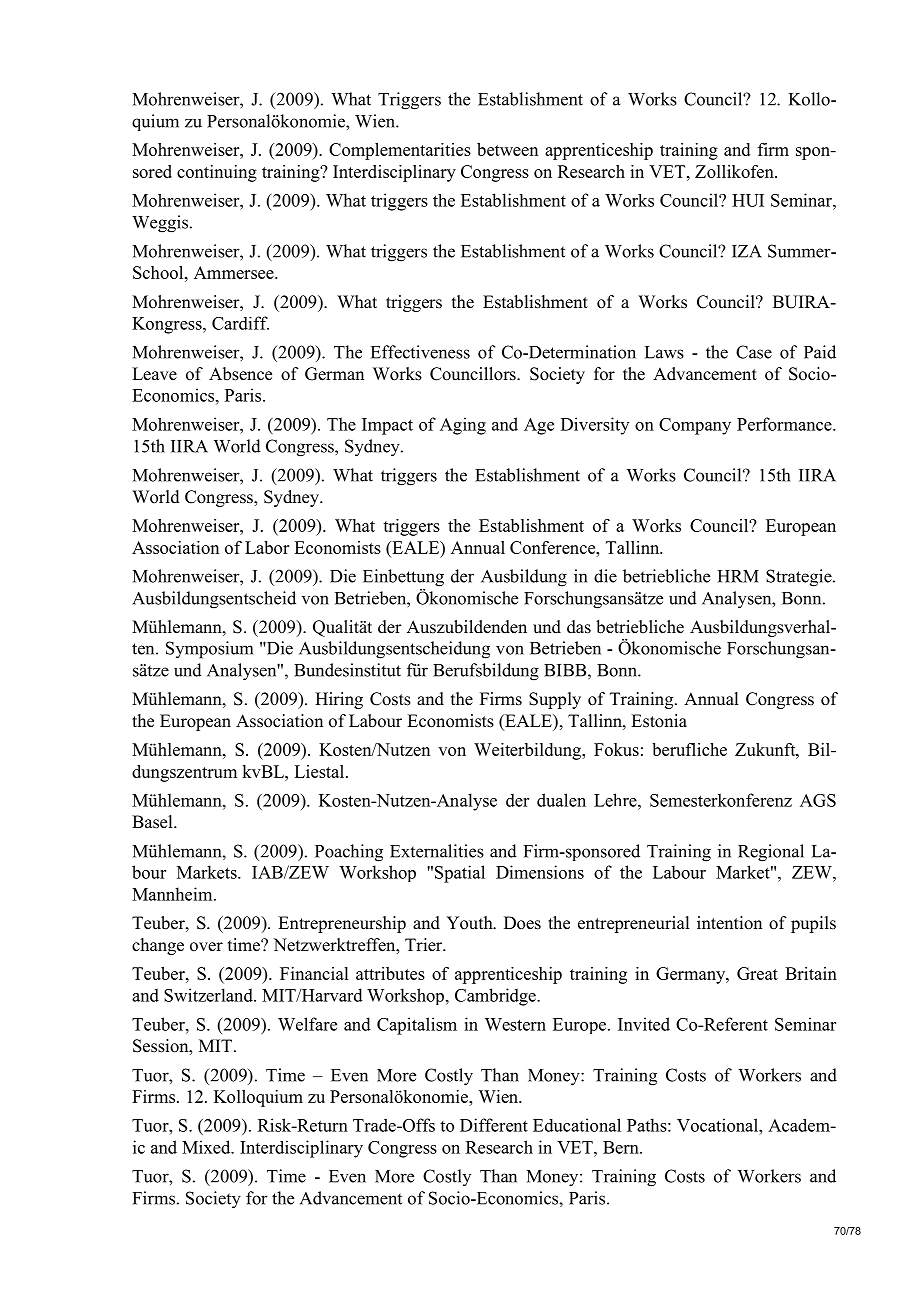 The height and width of the screenshot is (1308, 924). What do you see at coordinates (240, 374) in the screenshot?
I see `Absence` at bounding box center [240, 374].
